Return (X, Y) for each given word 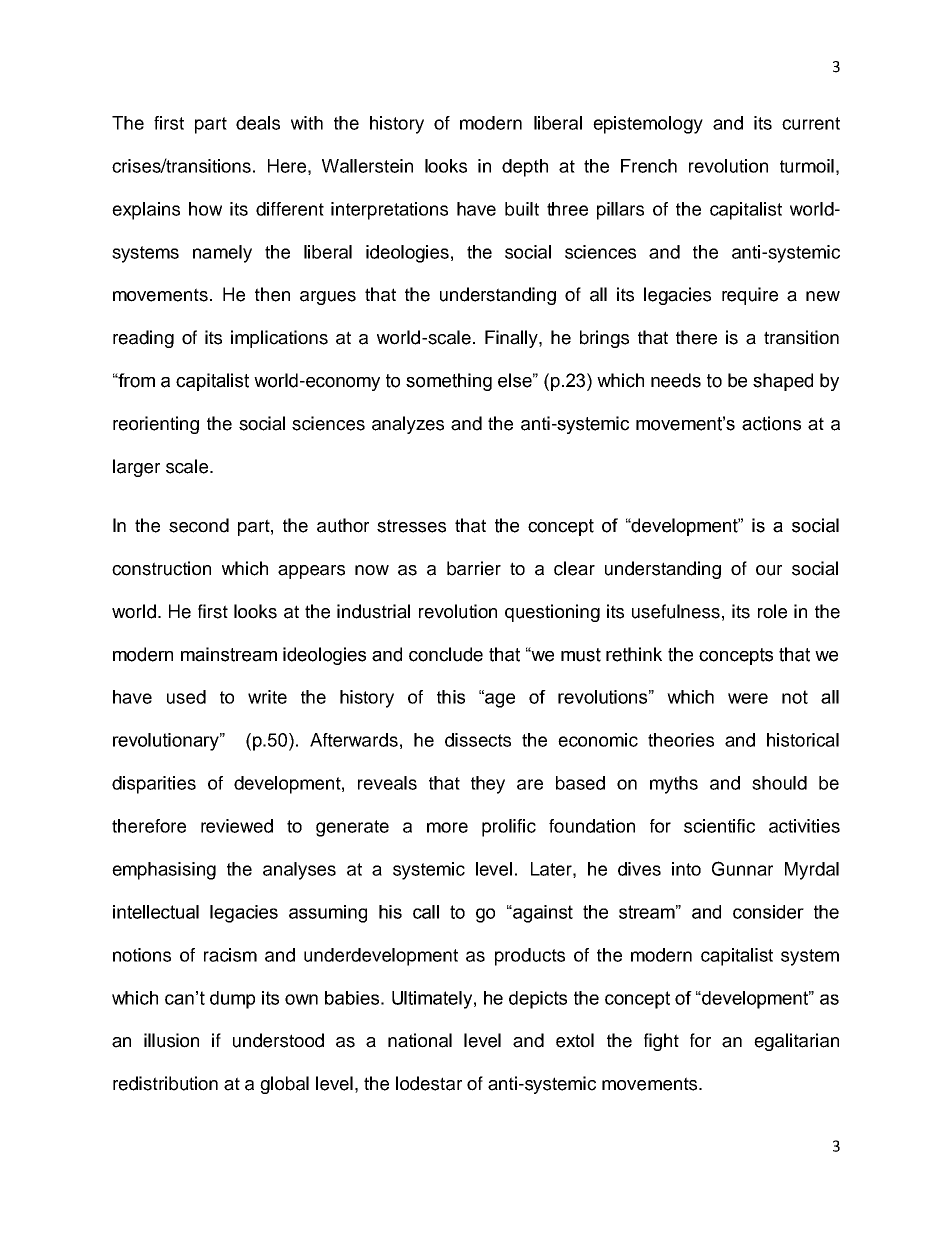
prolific (509, 828)
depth (525, 168)
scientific (719, 826)
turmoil (807, 166)
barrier (474, 568)
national (420, 1040)
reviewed (237, 826)
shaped (783, 382)
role (772, 611)
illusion (171, 1040)
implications (279, 339)
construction (161, 568)
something (449, 382)
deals (258, 123)
